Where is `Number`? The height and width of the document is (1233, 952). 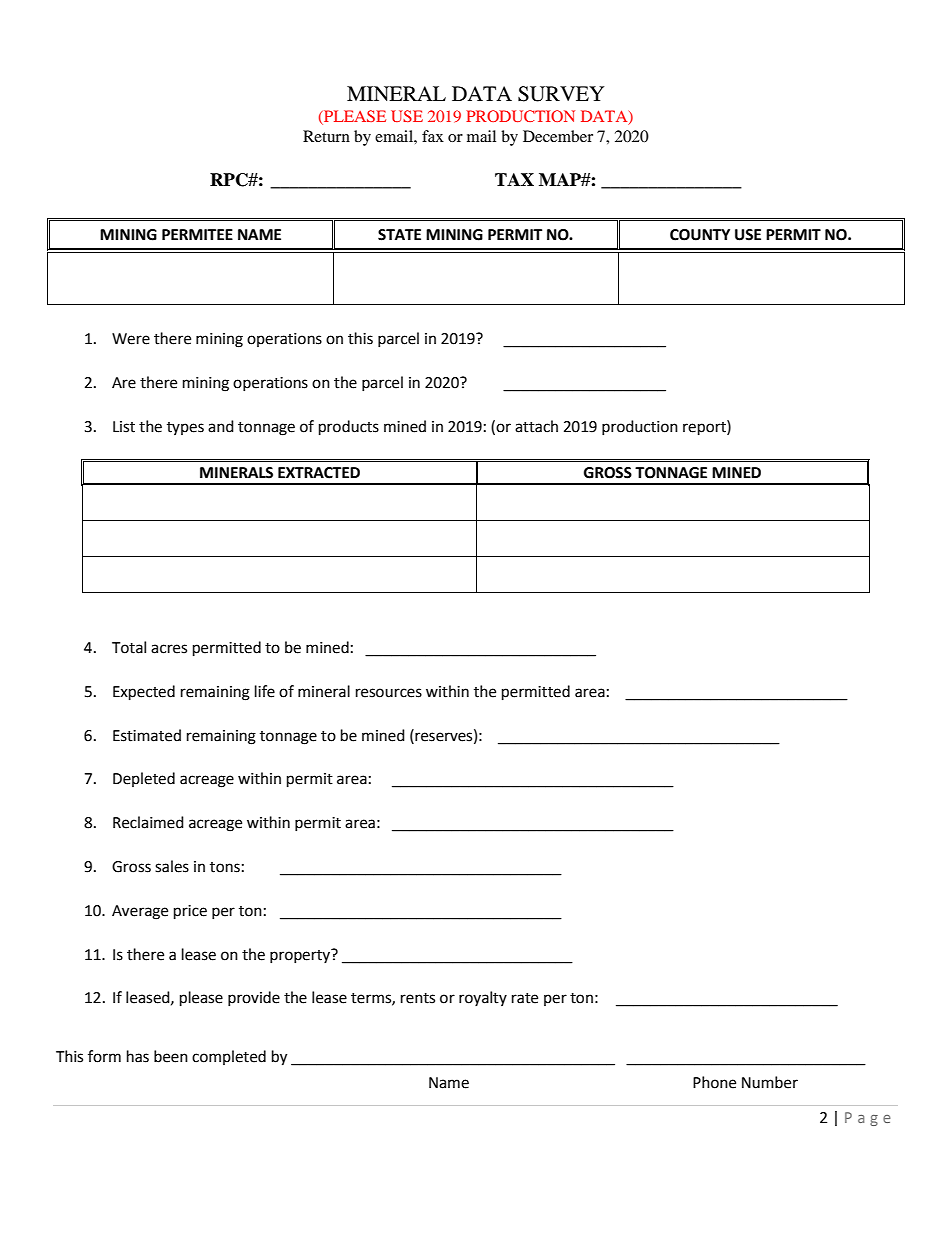 Number is located at coordinates (770, 1082).
